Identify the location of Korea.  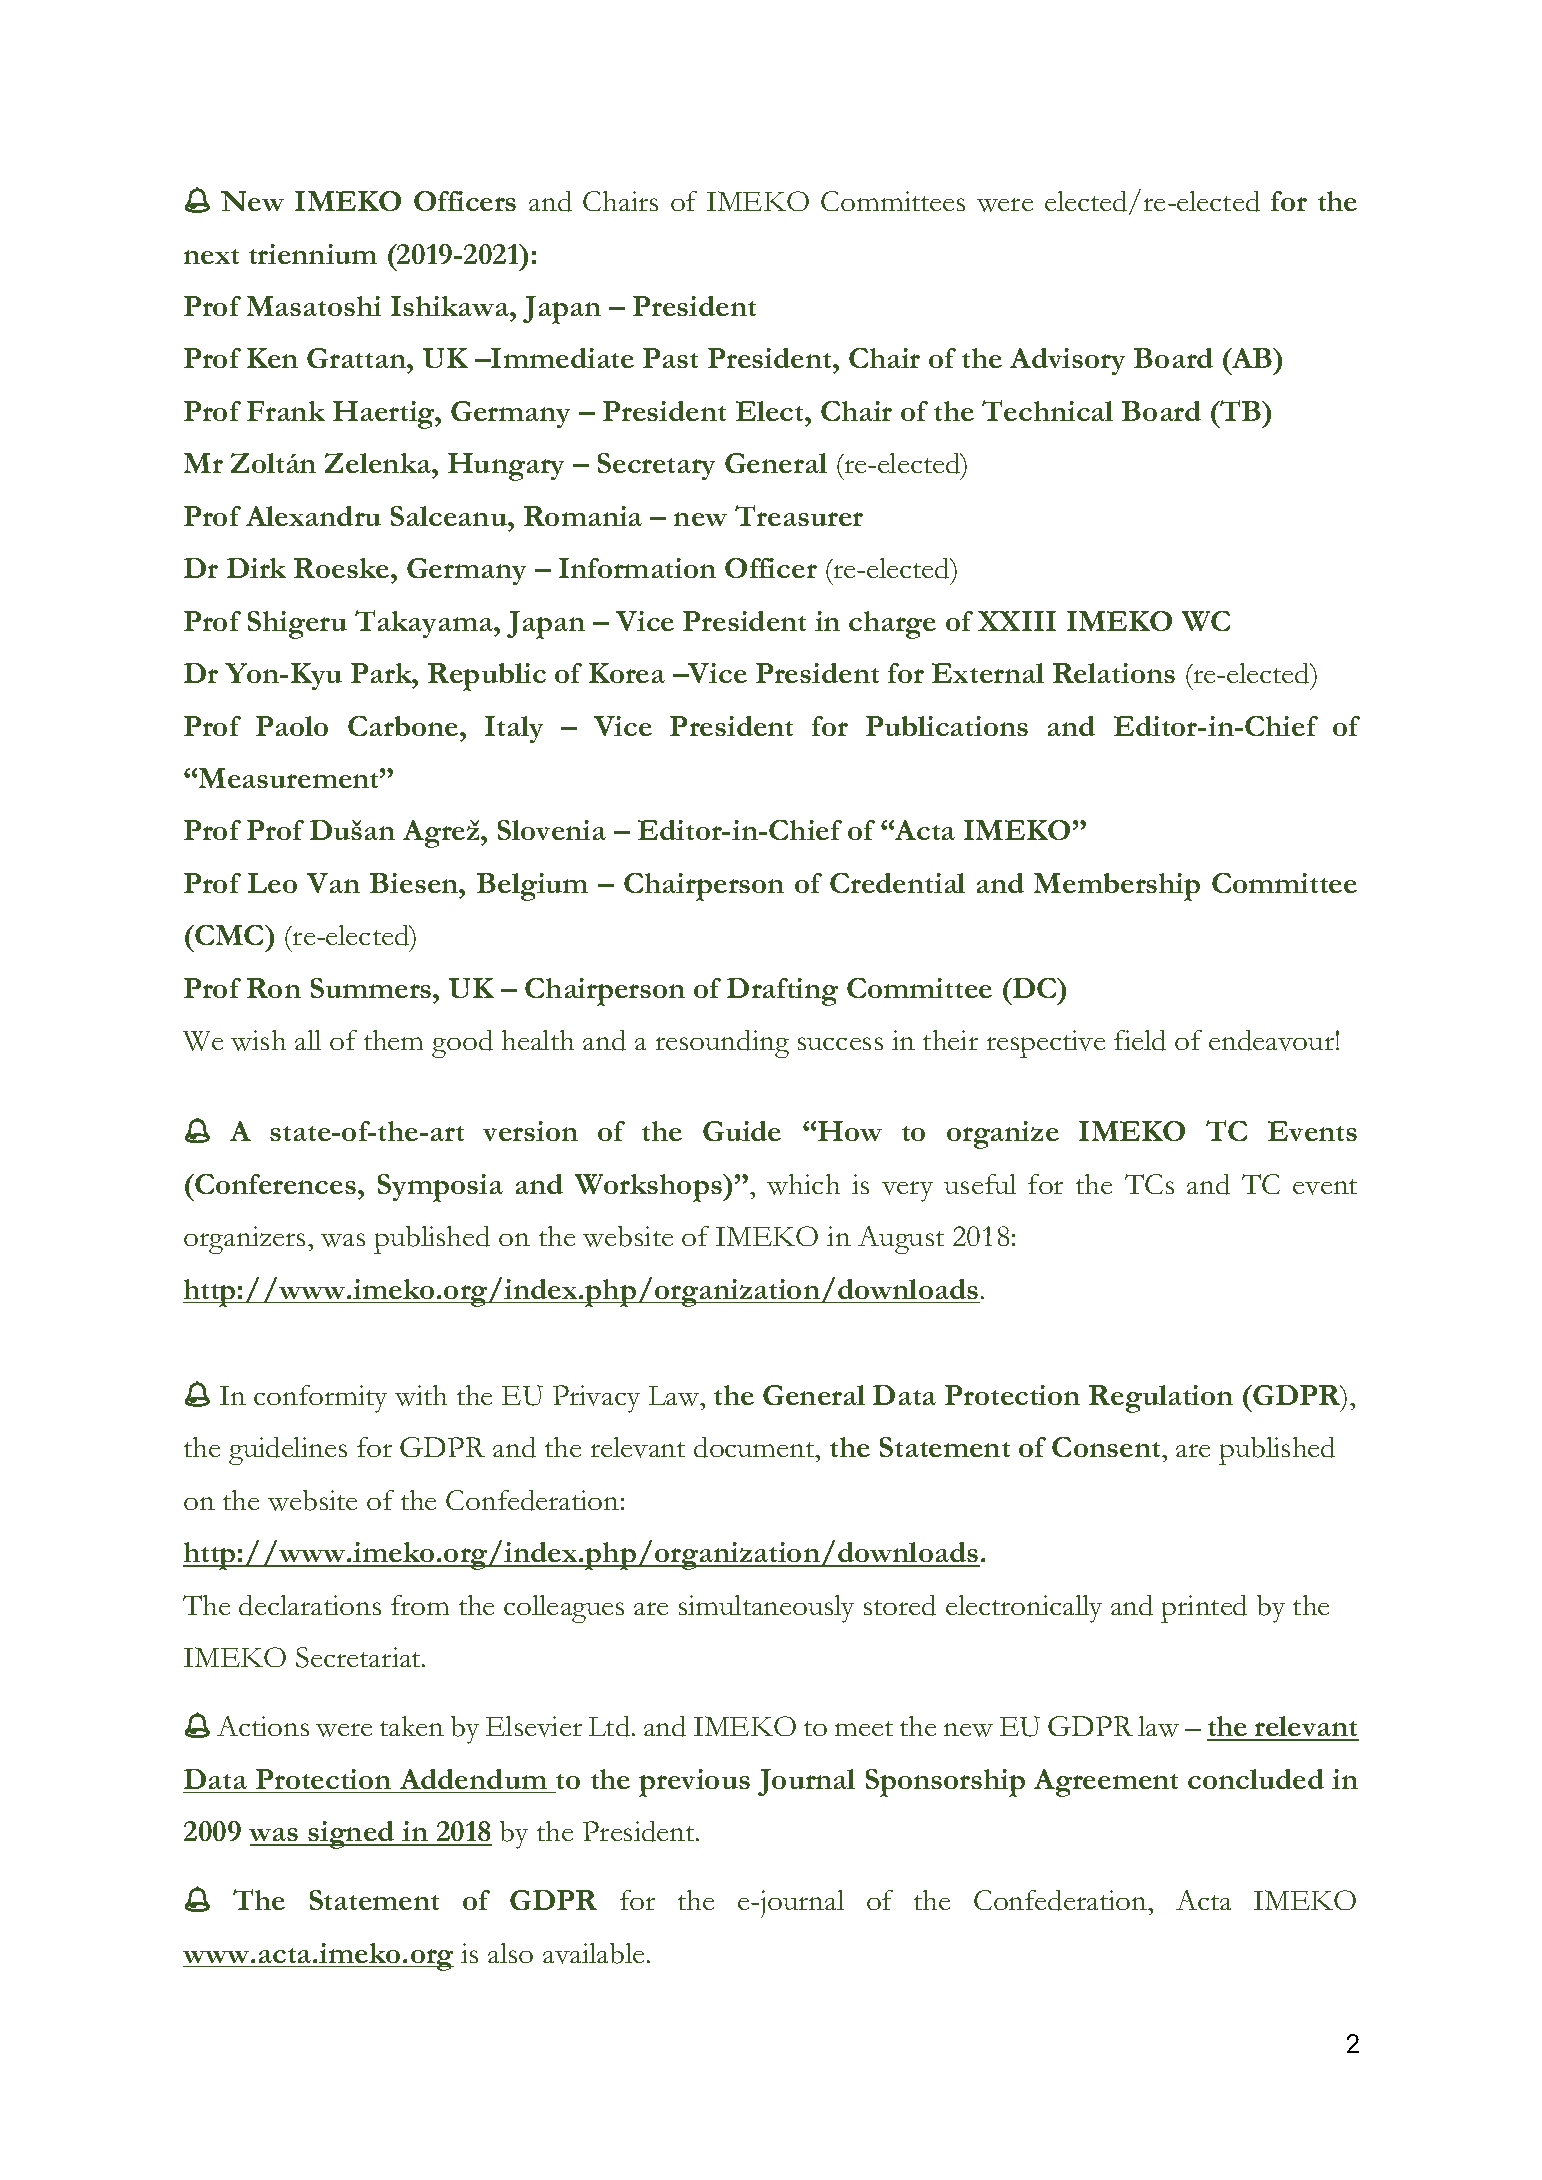
(627, 673).
